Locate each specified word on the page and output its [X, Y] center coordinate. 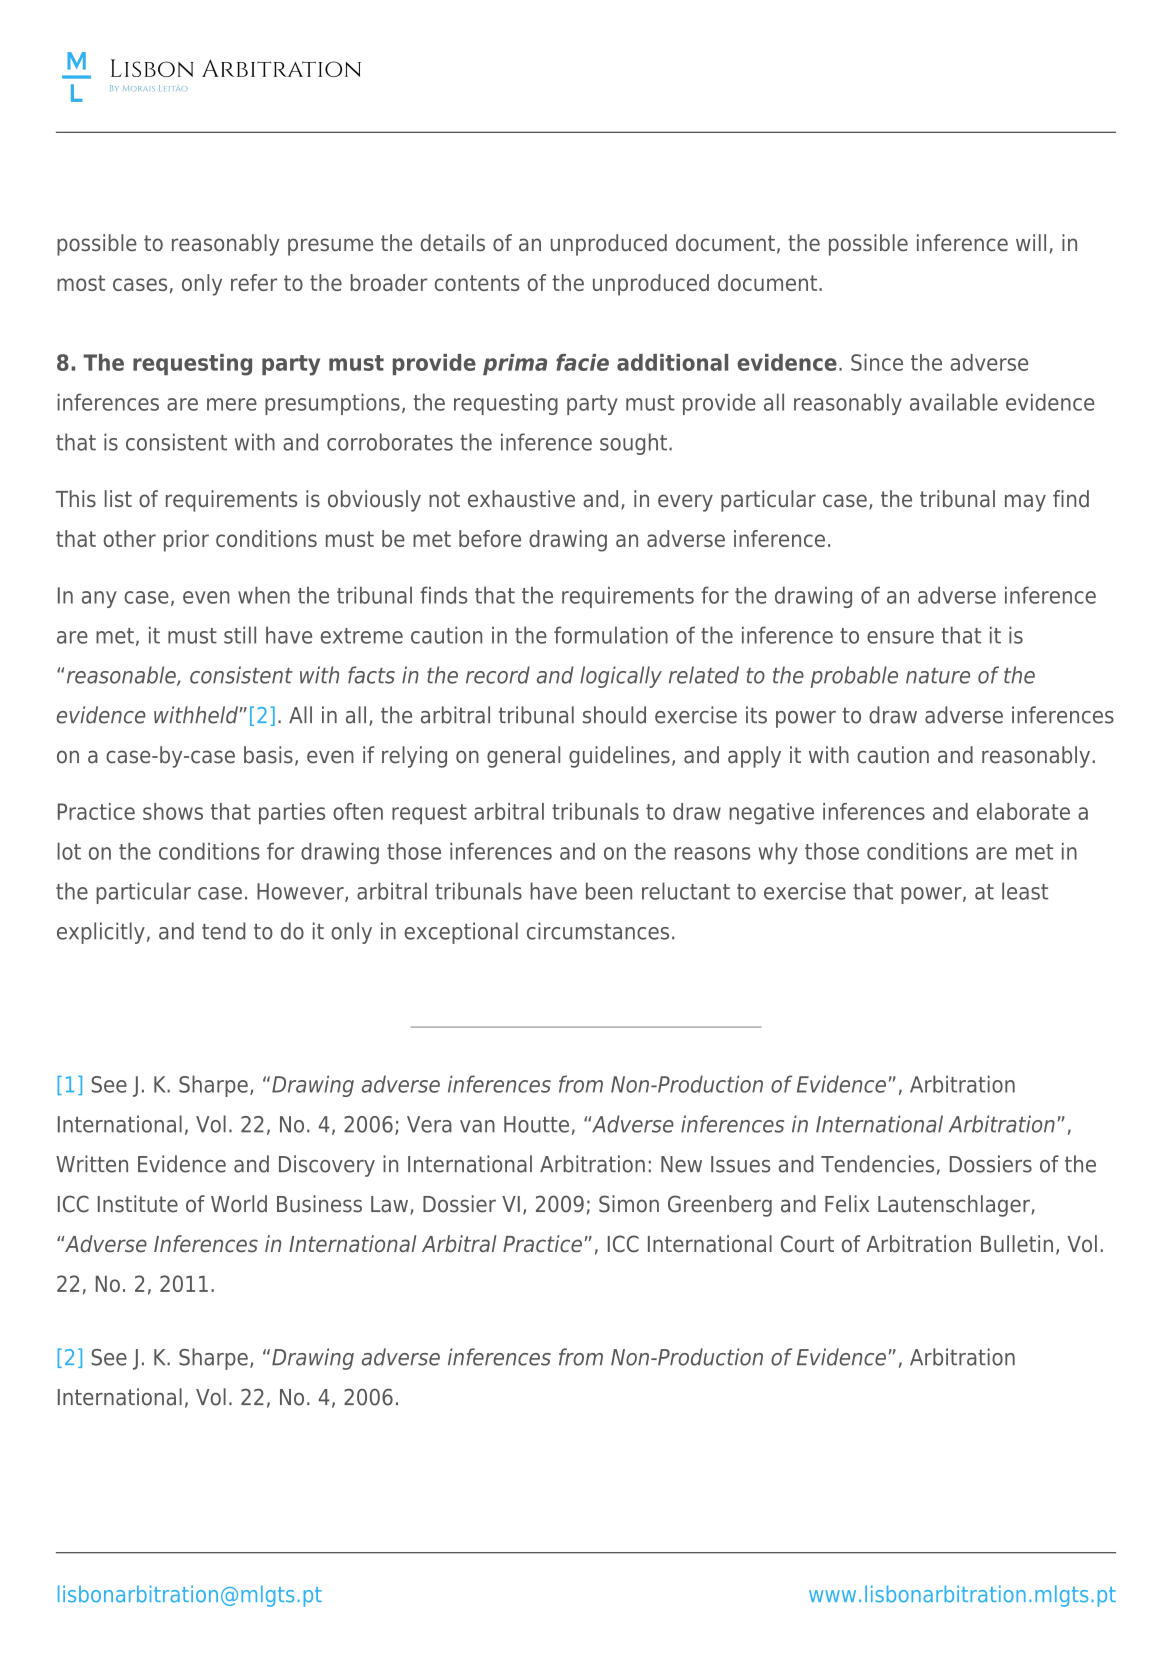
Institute [138, 1204]
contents [477, 283]
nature [938, 676]
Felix [847, 1204]
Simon [629, 1204]
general [523, 757]
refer [254, 282]
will [1031, 242]
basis [268, 755]
